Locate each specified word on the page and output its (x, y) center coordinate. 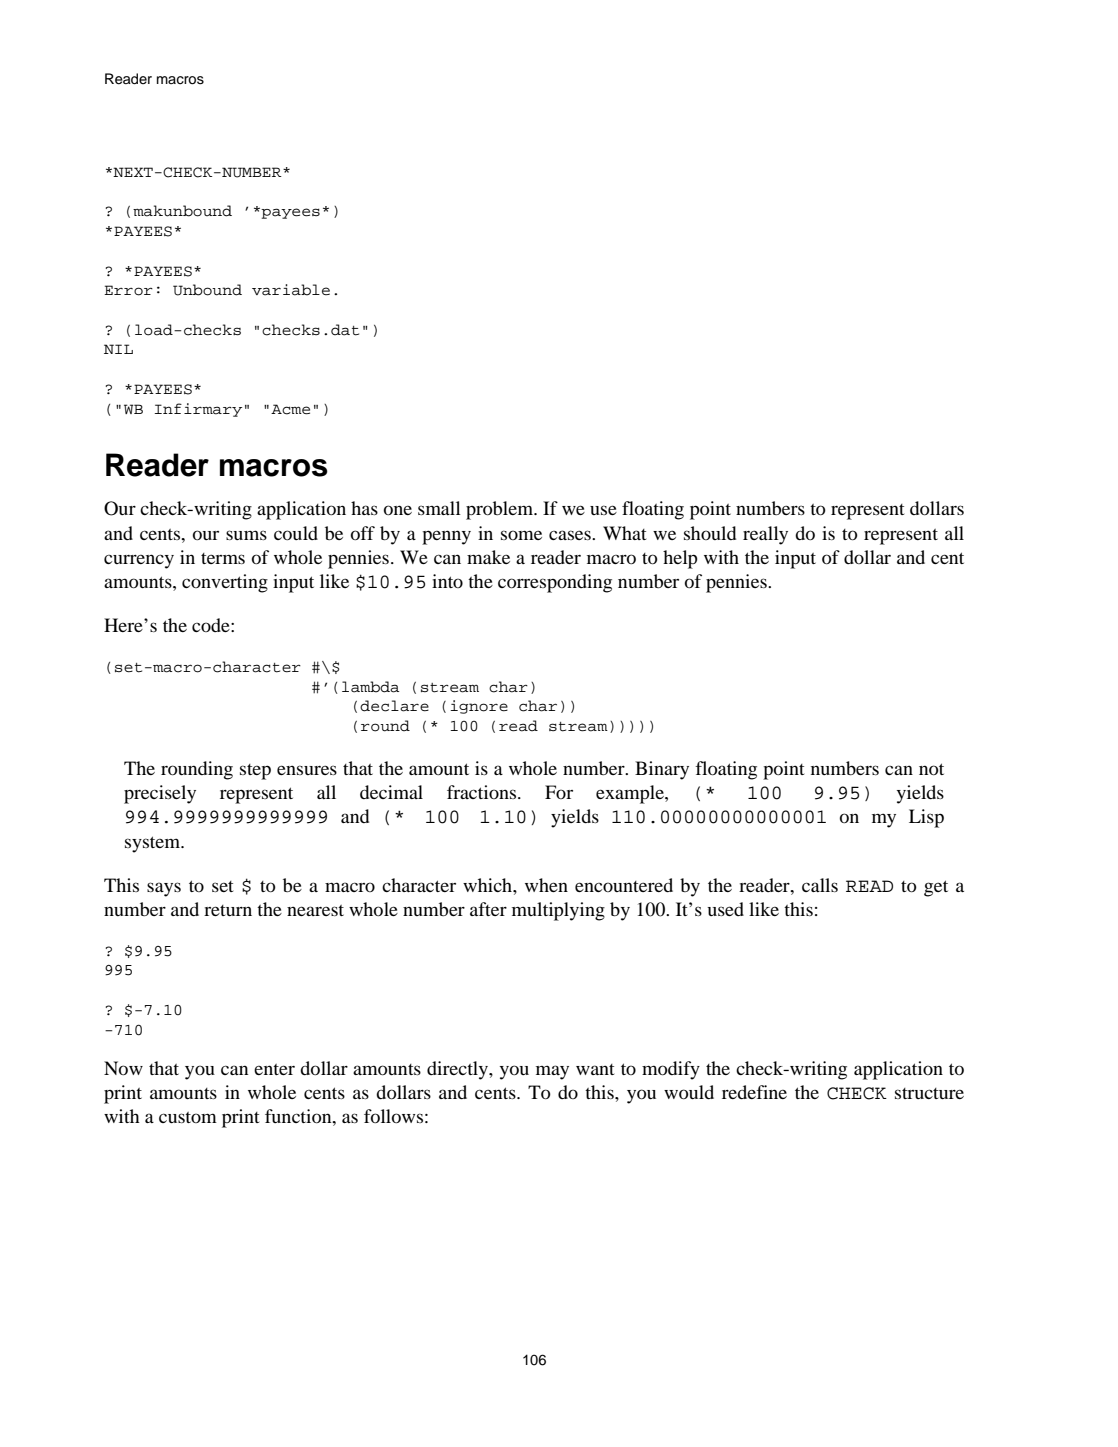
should (710, 533)
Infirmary (198, 410)
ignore (479, 707)
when (546, 885)
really (765, 535)
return (228, 910)
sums (246, 535)
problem (501, 510)
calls (820, 885)
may (552, 1072)
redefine (754, 1092)
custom (188, 1117)
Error (128, 290)
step (255, 772)
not (931, 769)
